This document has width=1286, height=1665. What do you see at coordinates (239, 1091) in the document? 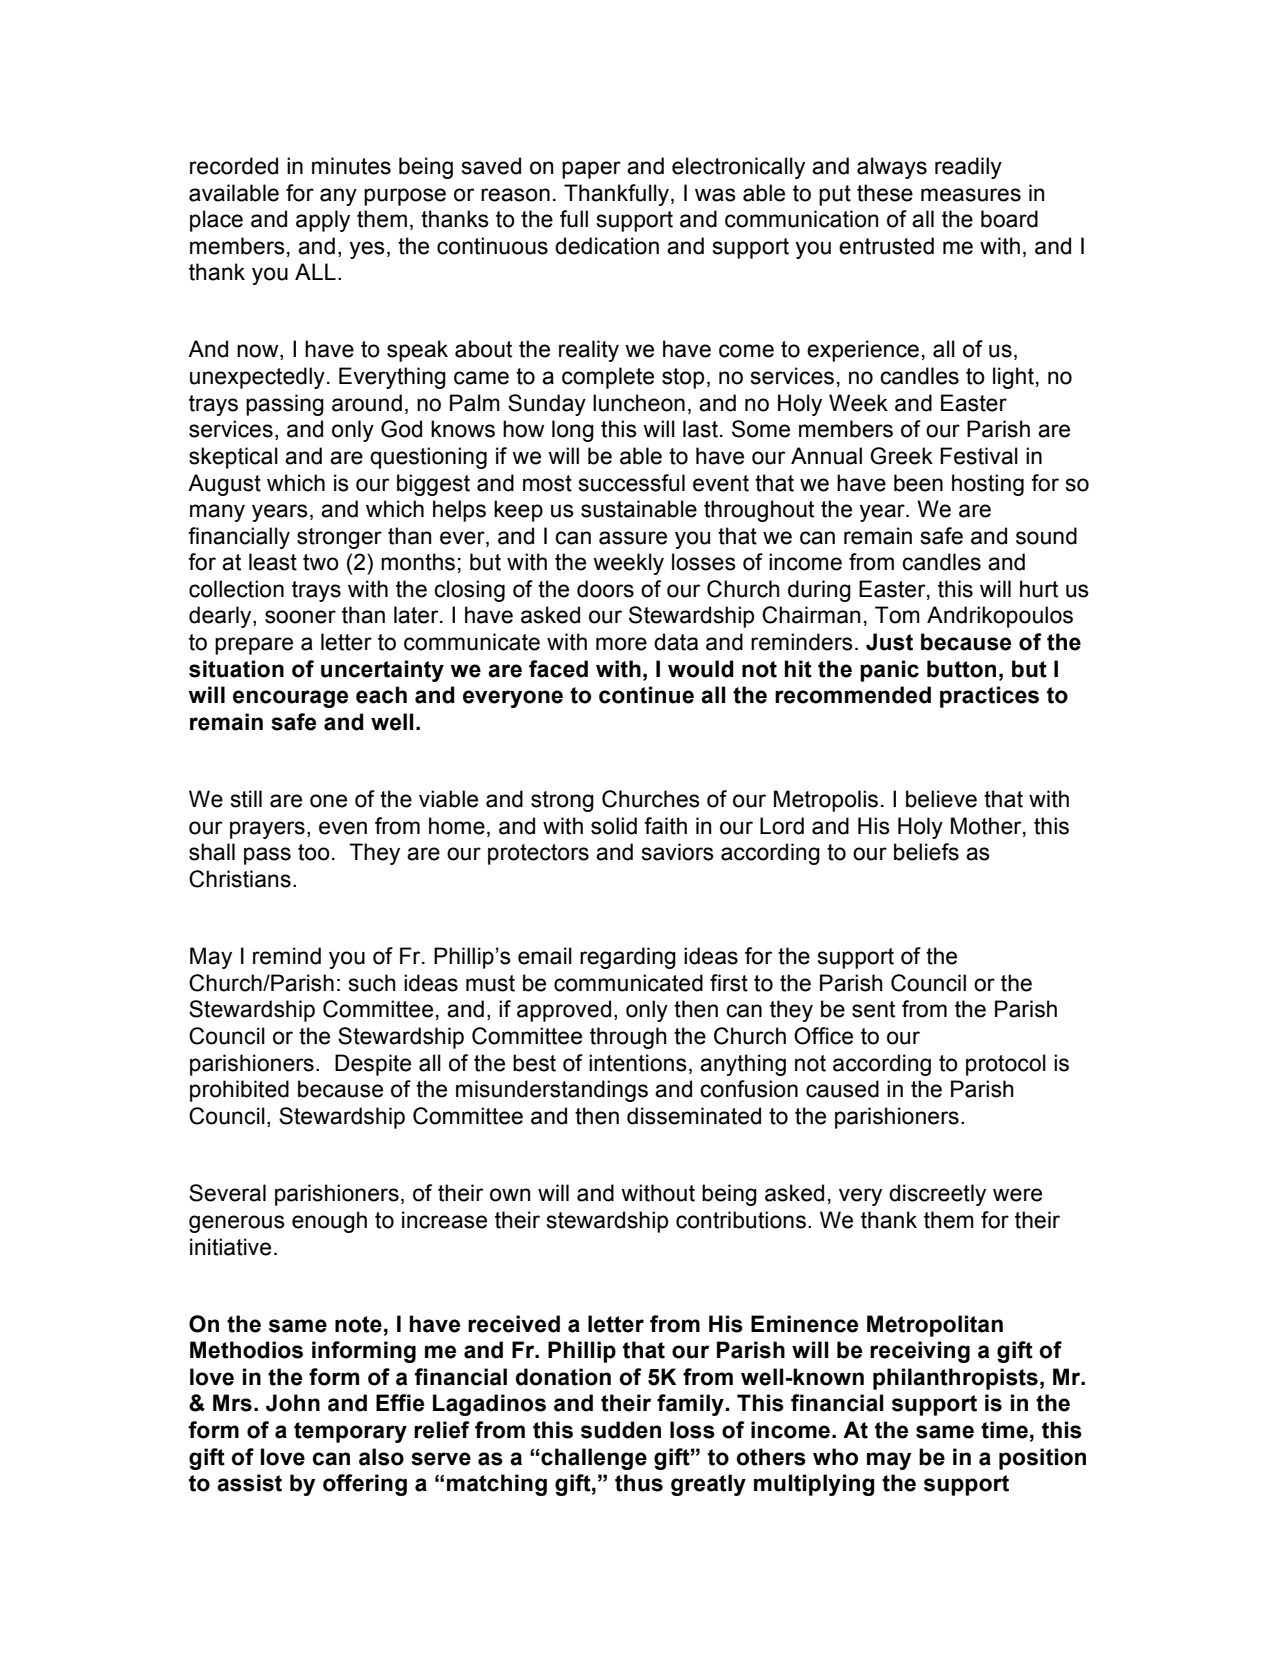
I see `prohibited` at bounding box center [239, 1091].
